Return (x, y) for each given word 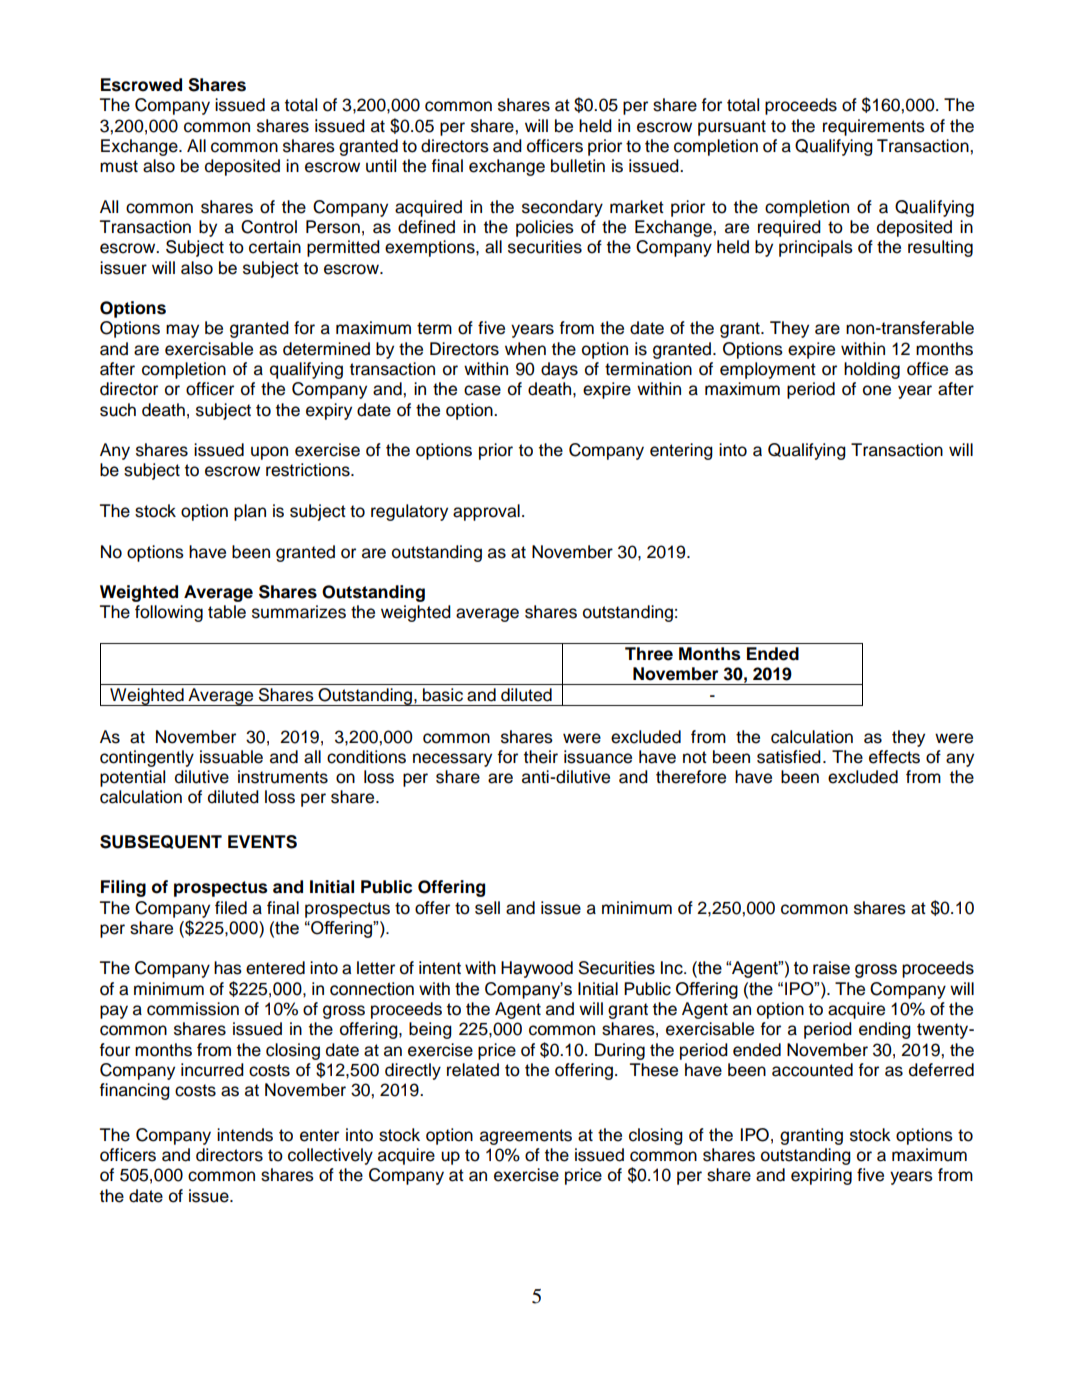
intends (245, 1135)
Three (649, 654)
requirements (874, 127)
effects (894, 757)
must (119, 166)
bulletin (578, 166)
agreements (526, 1137)
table (227, 612)
